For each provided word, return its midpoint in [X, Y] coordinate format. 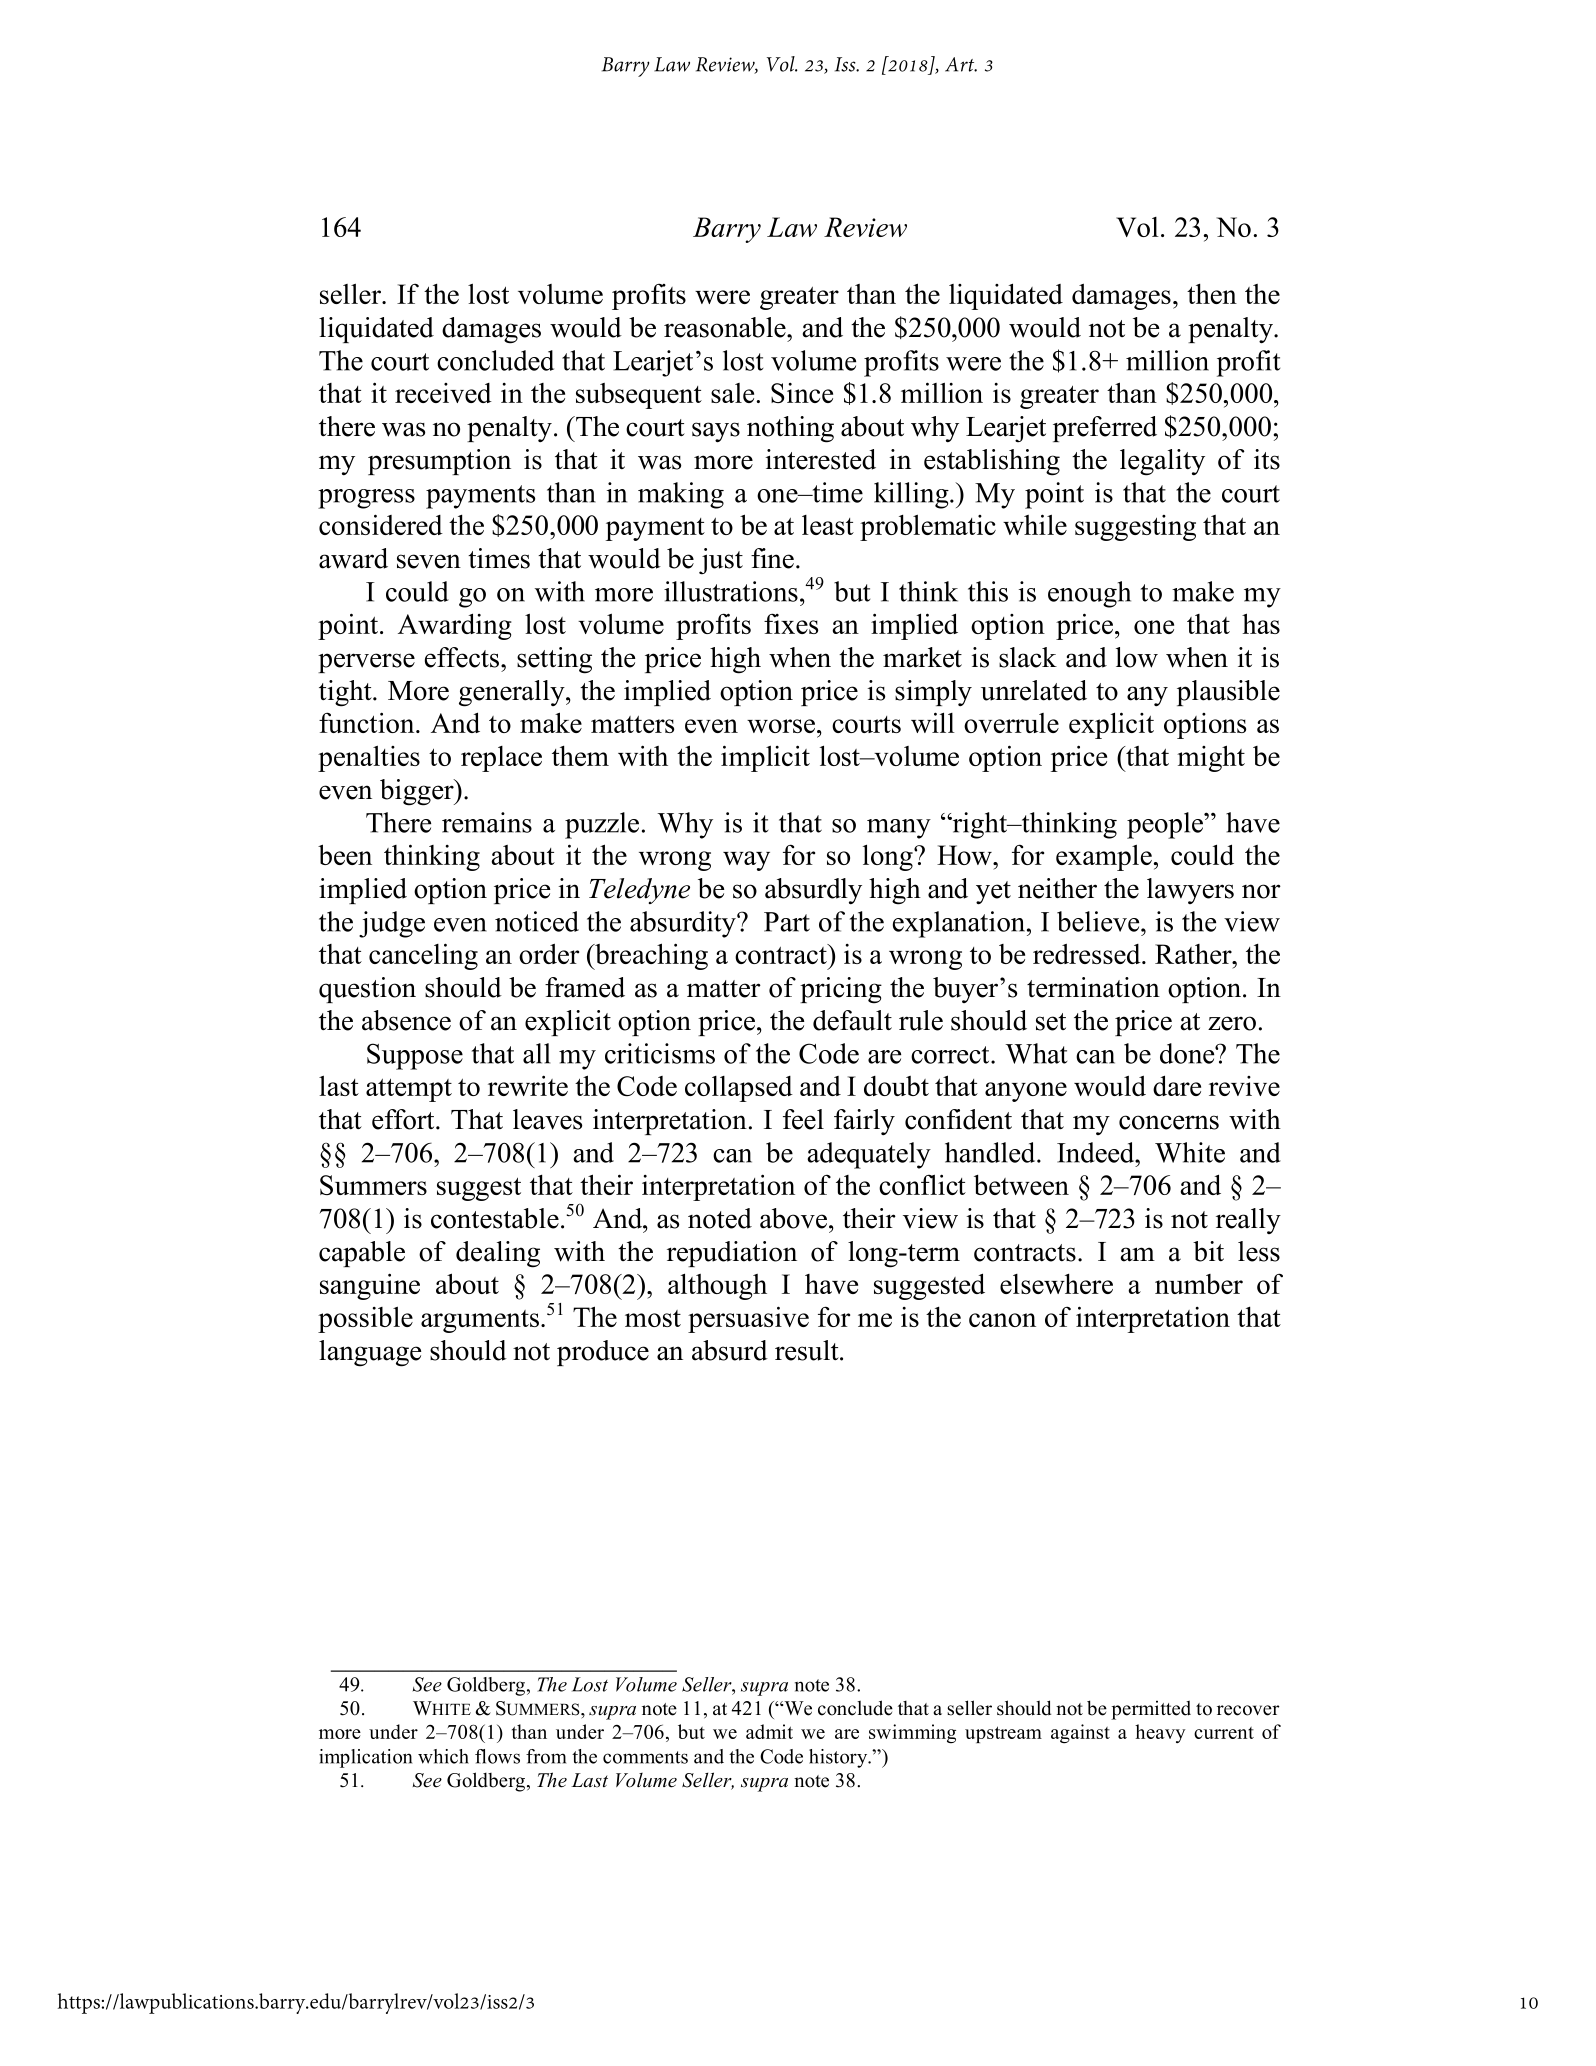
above [793, 1218]
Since [802, 393]
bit [1208, 1251]
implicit [765, 758]
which [443, 1756]
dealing [498, 1254]
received [443, 393]
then [1212, 294]
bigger [418, 792]
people [1166, 825]
